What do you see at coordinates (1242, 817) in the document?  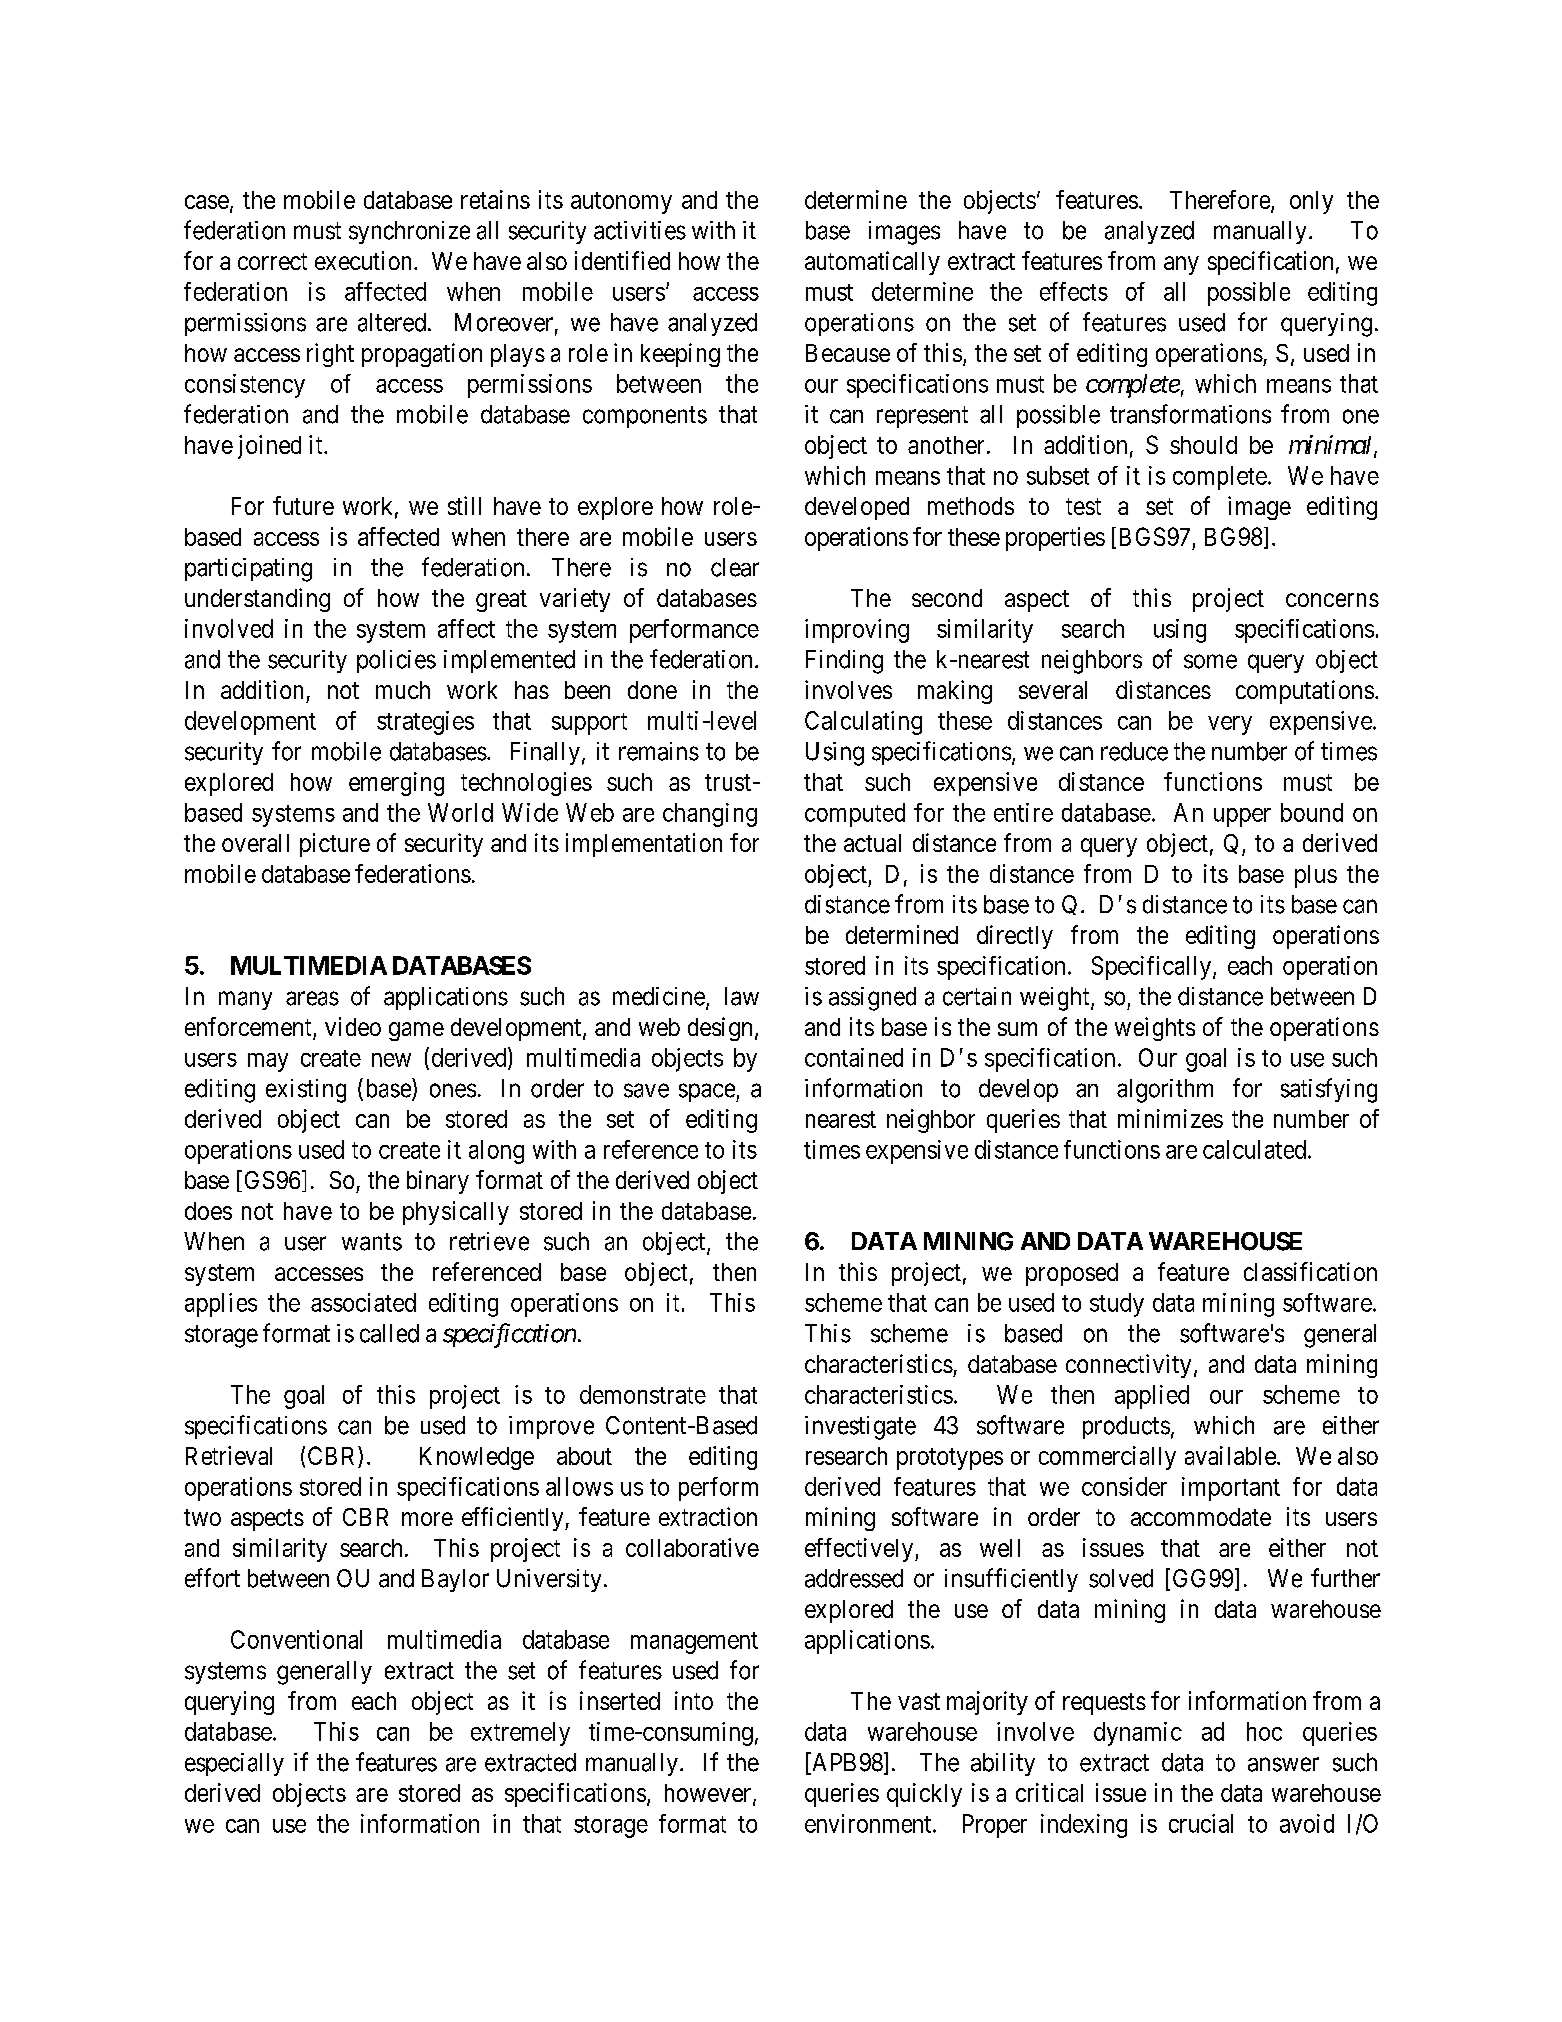 I see `upper` at bounding box center [1242, 817].
